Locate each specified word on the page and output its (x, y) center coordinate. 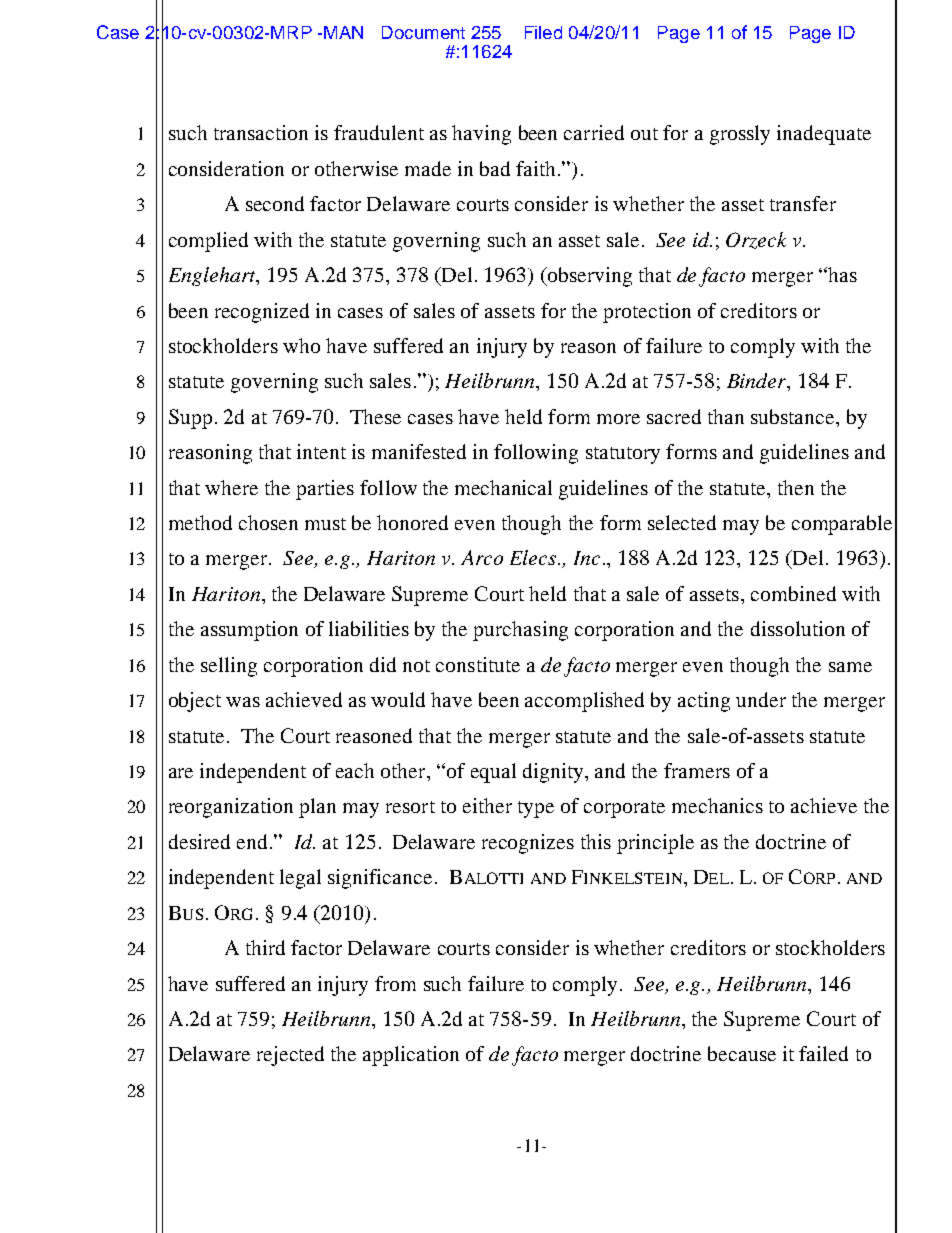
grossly (740, 135)
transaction (261, 132)
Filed (543, 32)
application (411, 1056)
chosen (268, 522)
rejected (290, 1056)
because (742, 1053)
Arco (482, 557)
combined (793, 593)
